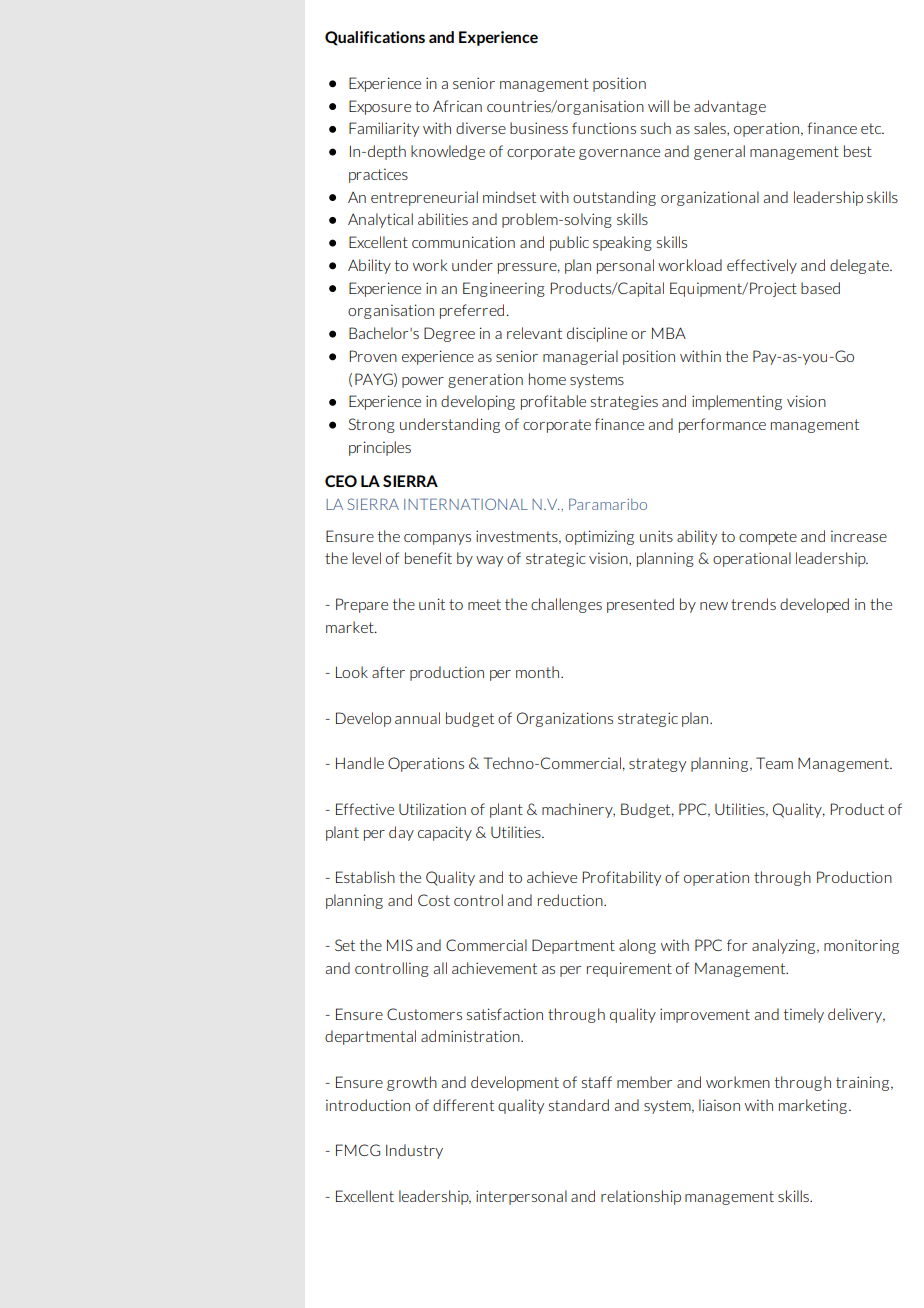  I want to click on Exposure, so click(380, 107).
